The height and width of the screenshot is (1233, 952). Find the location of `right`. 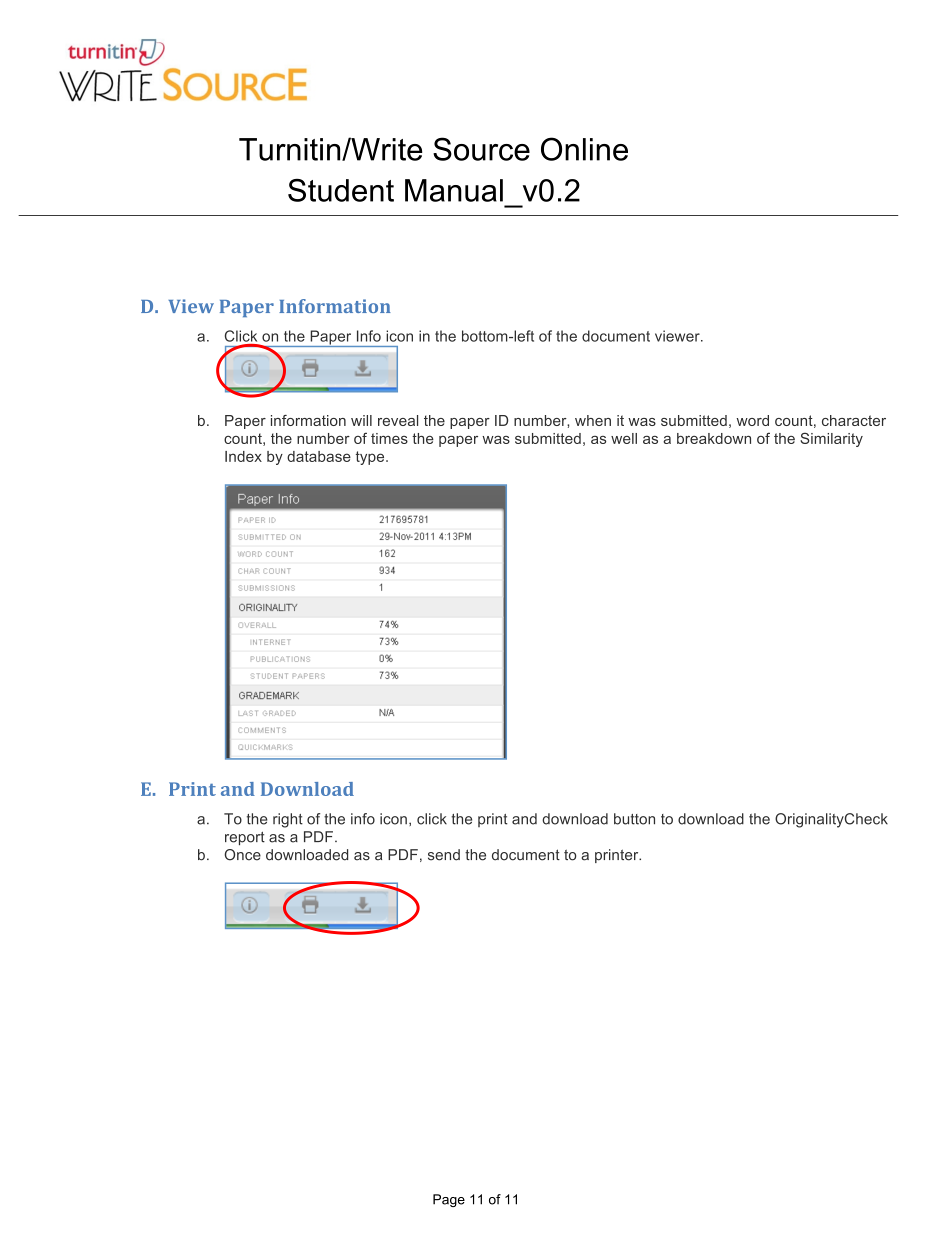

right is located at coordinates (288, 820).
